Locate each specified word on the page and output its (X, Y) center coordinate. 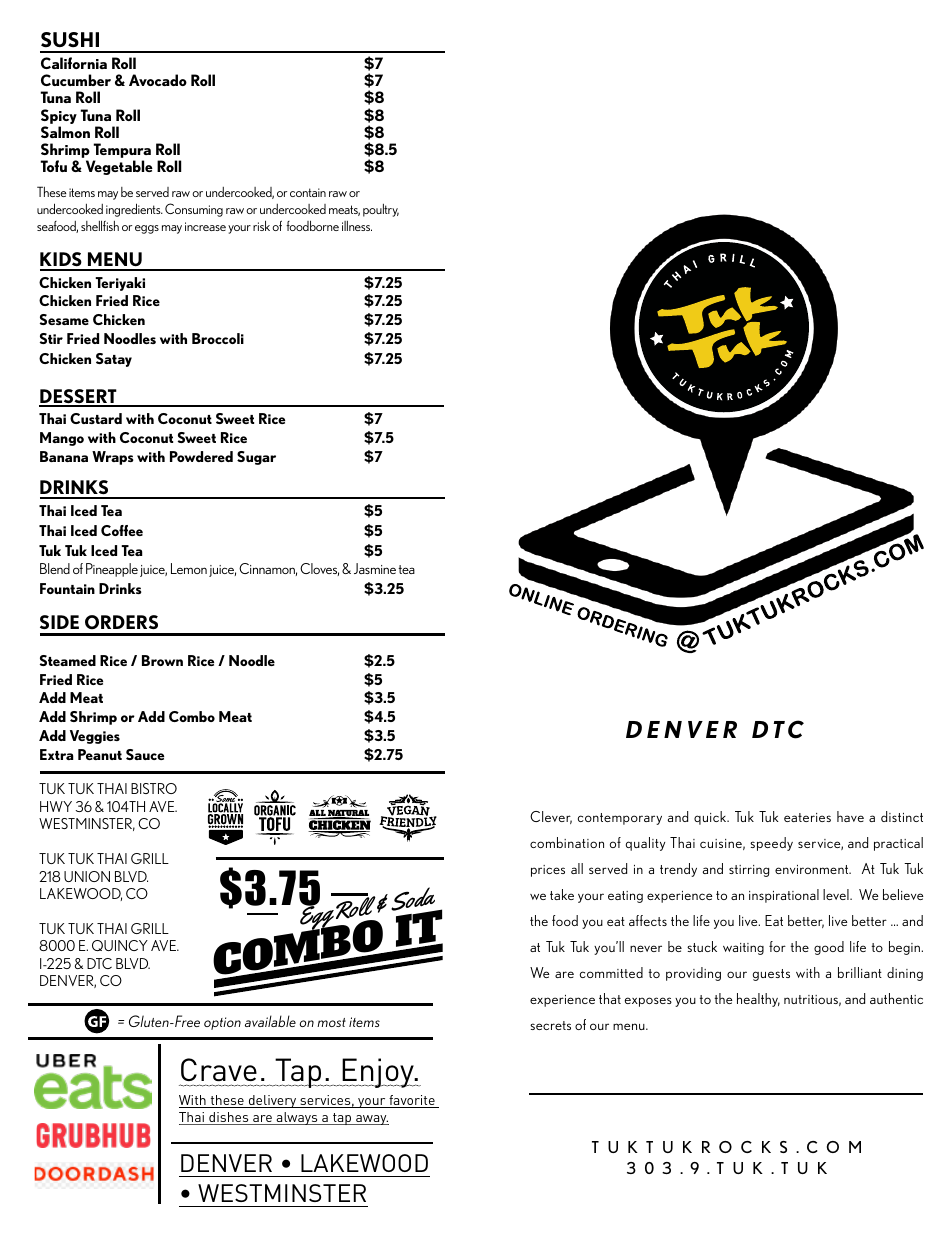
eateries (807, 817)
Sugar (256, 458)
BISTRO (154, 788)
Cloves (319, 569)
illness (357, 226)
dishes (229, 1118)
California (74, 63)
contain (308, 192)
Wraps (113, 458)
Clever (551, 817)
